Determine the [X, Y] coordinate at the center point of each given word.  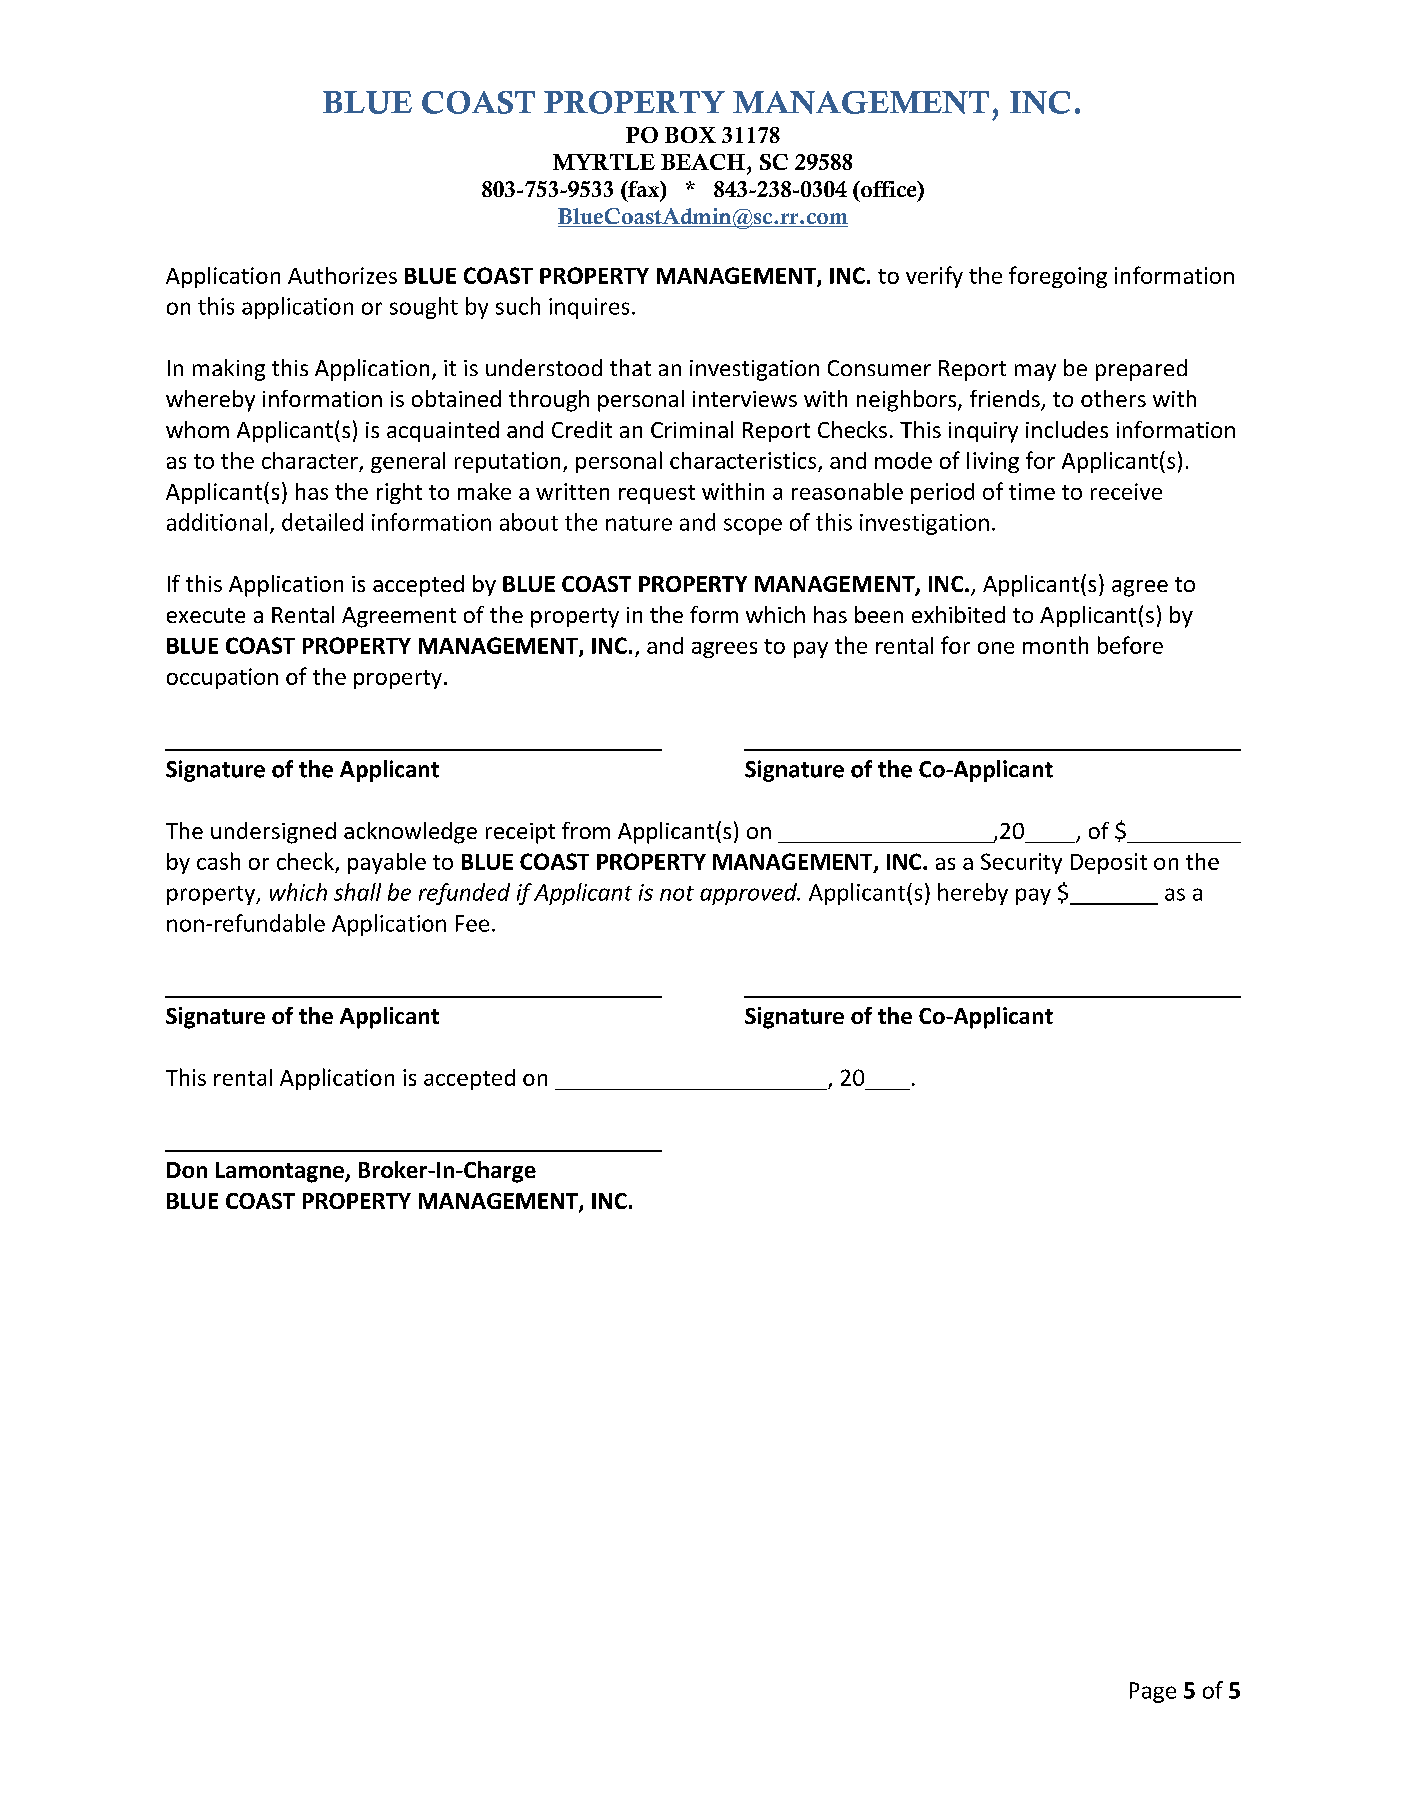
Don [187, 1170]
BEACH [703, 162]
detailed [322, 522]
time [1032, 491]
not [677, 893]
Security [1021, 863]
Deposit [1109, 863]
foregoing [1058, 277]
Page [1153, 1692]
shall [357, 892]
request [657, 494]
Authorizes [342, 275]
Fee [472, 923]
